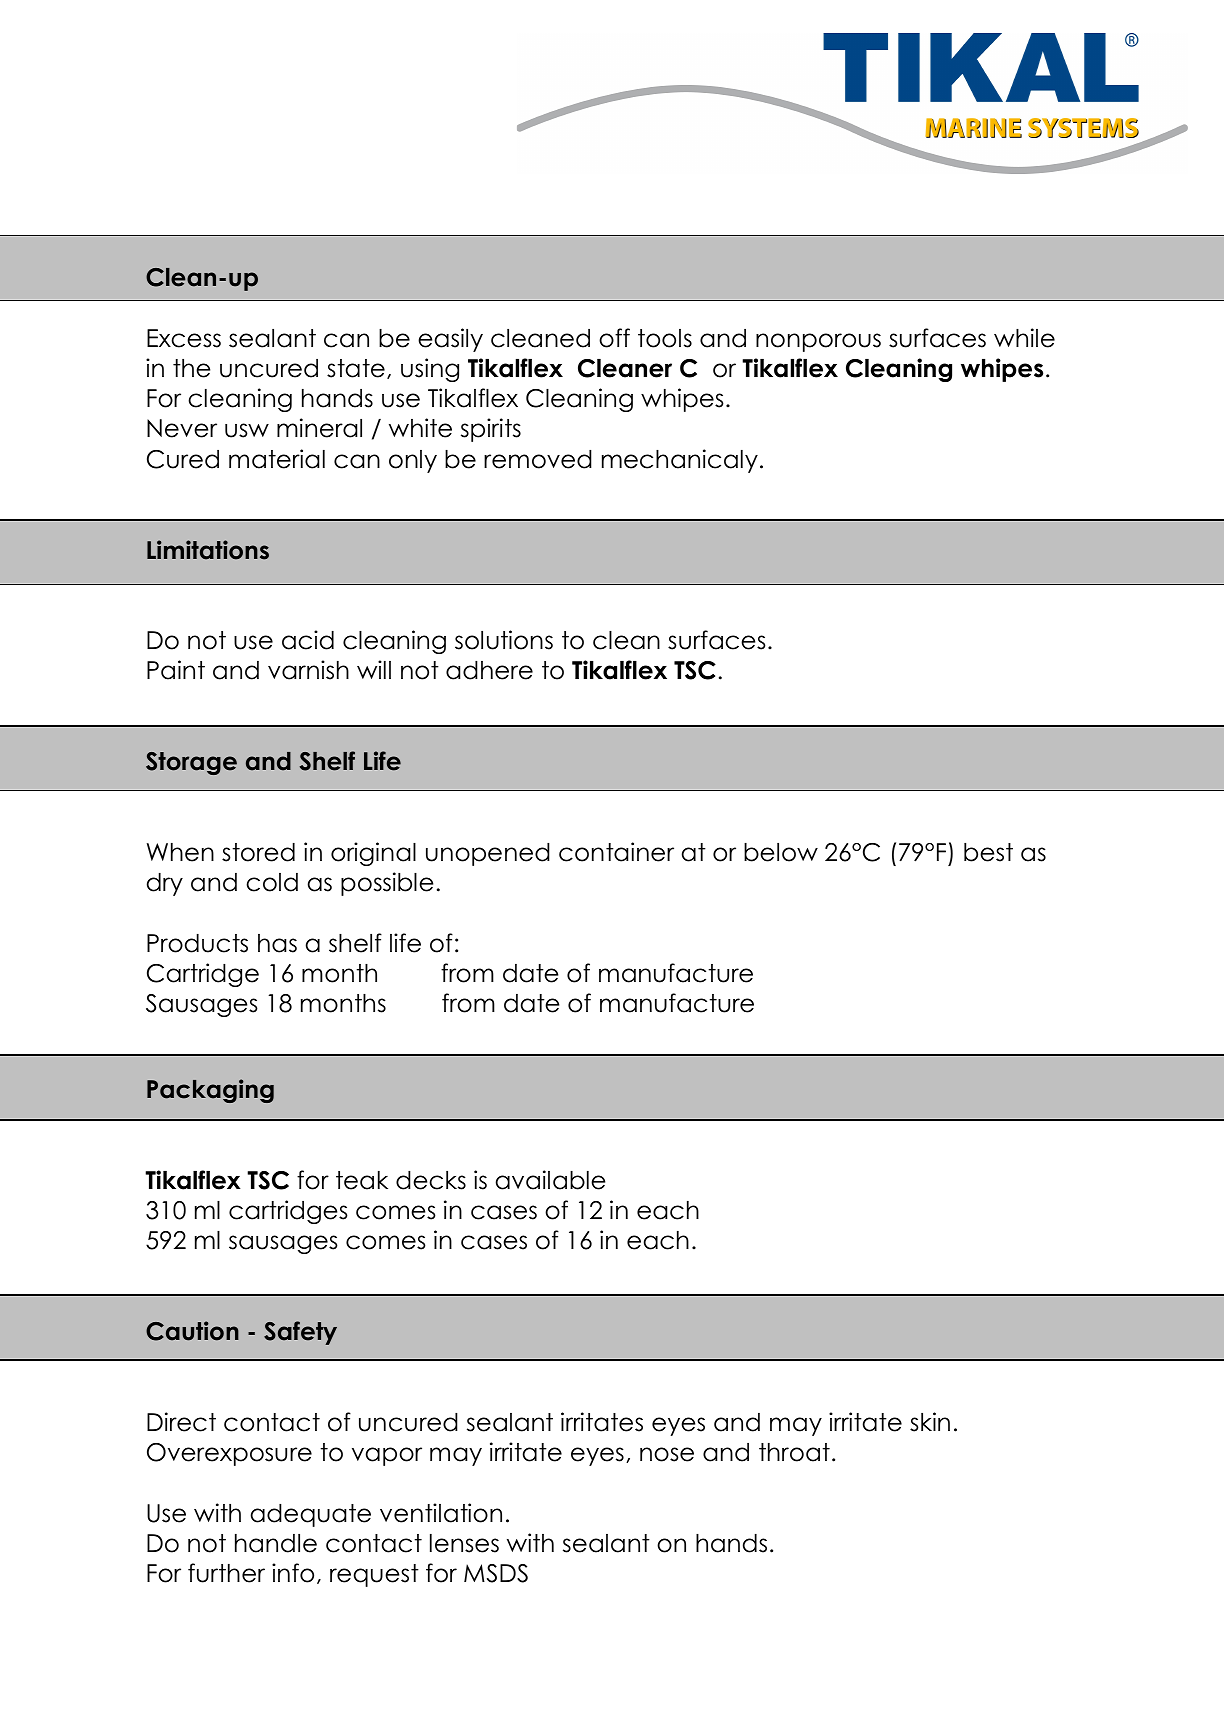 This screenshot has height=1731, width=1224. What do you see at coordinates (616, 852) in the screenshot?
I see `container` at bounding box center [616, 852].
